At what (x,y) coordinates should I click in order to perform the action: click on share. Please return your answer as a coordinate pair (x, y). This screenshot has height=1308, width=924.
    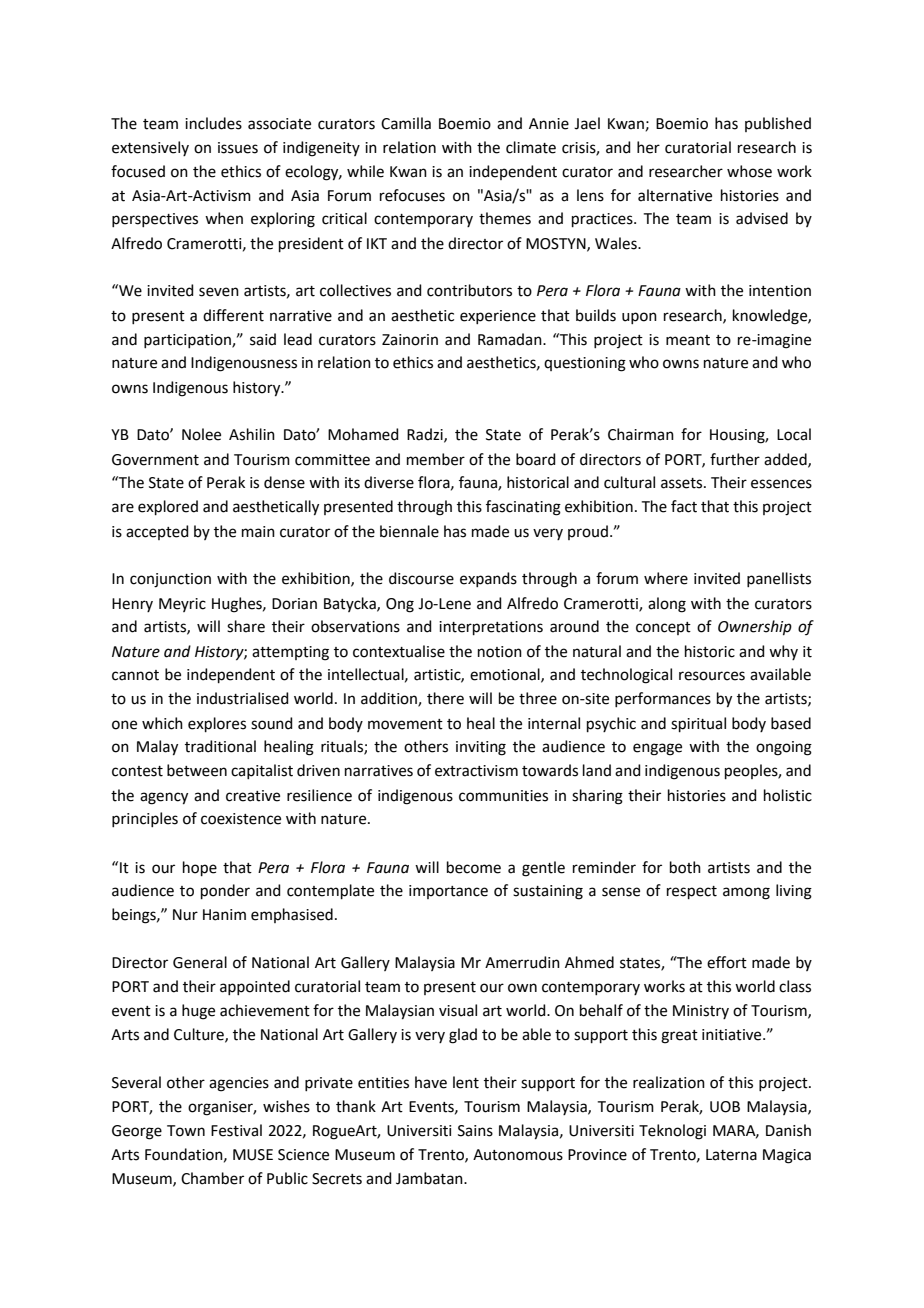
    Looking at the image, I should click on (246, 626).
